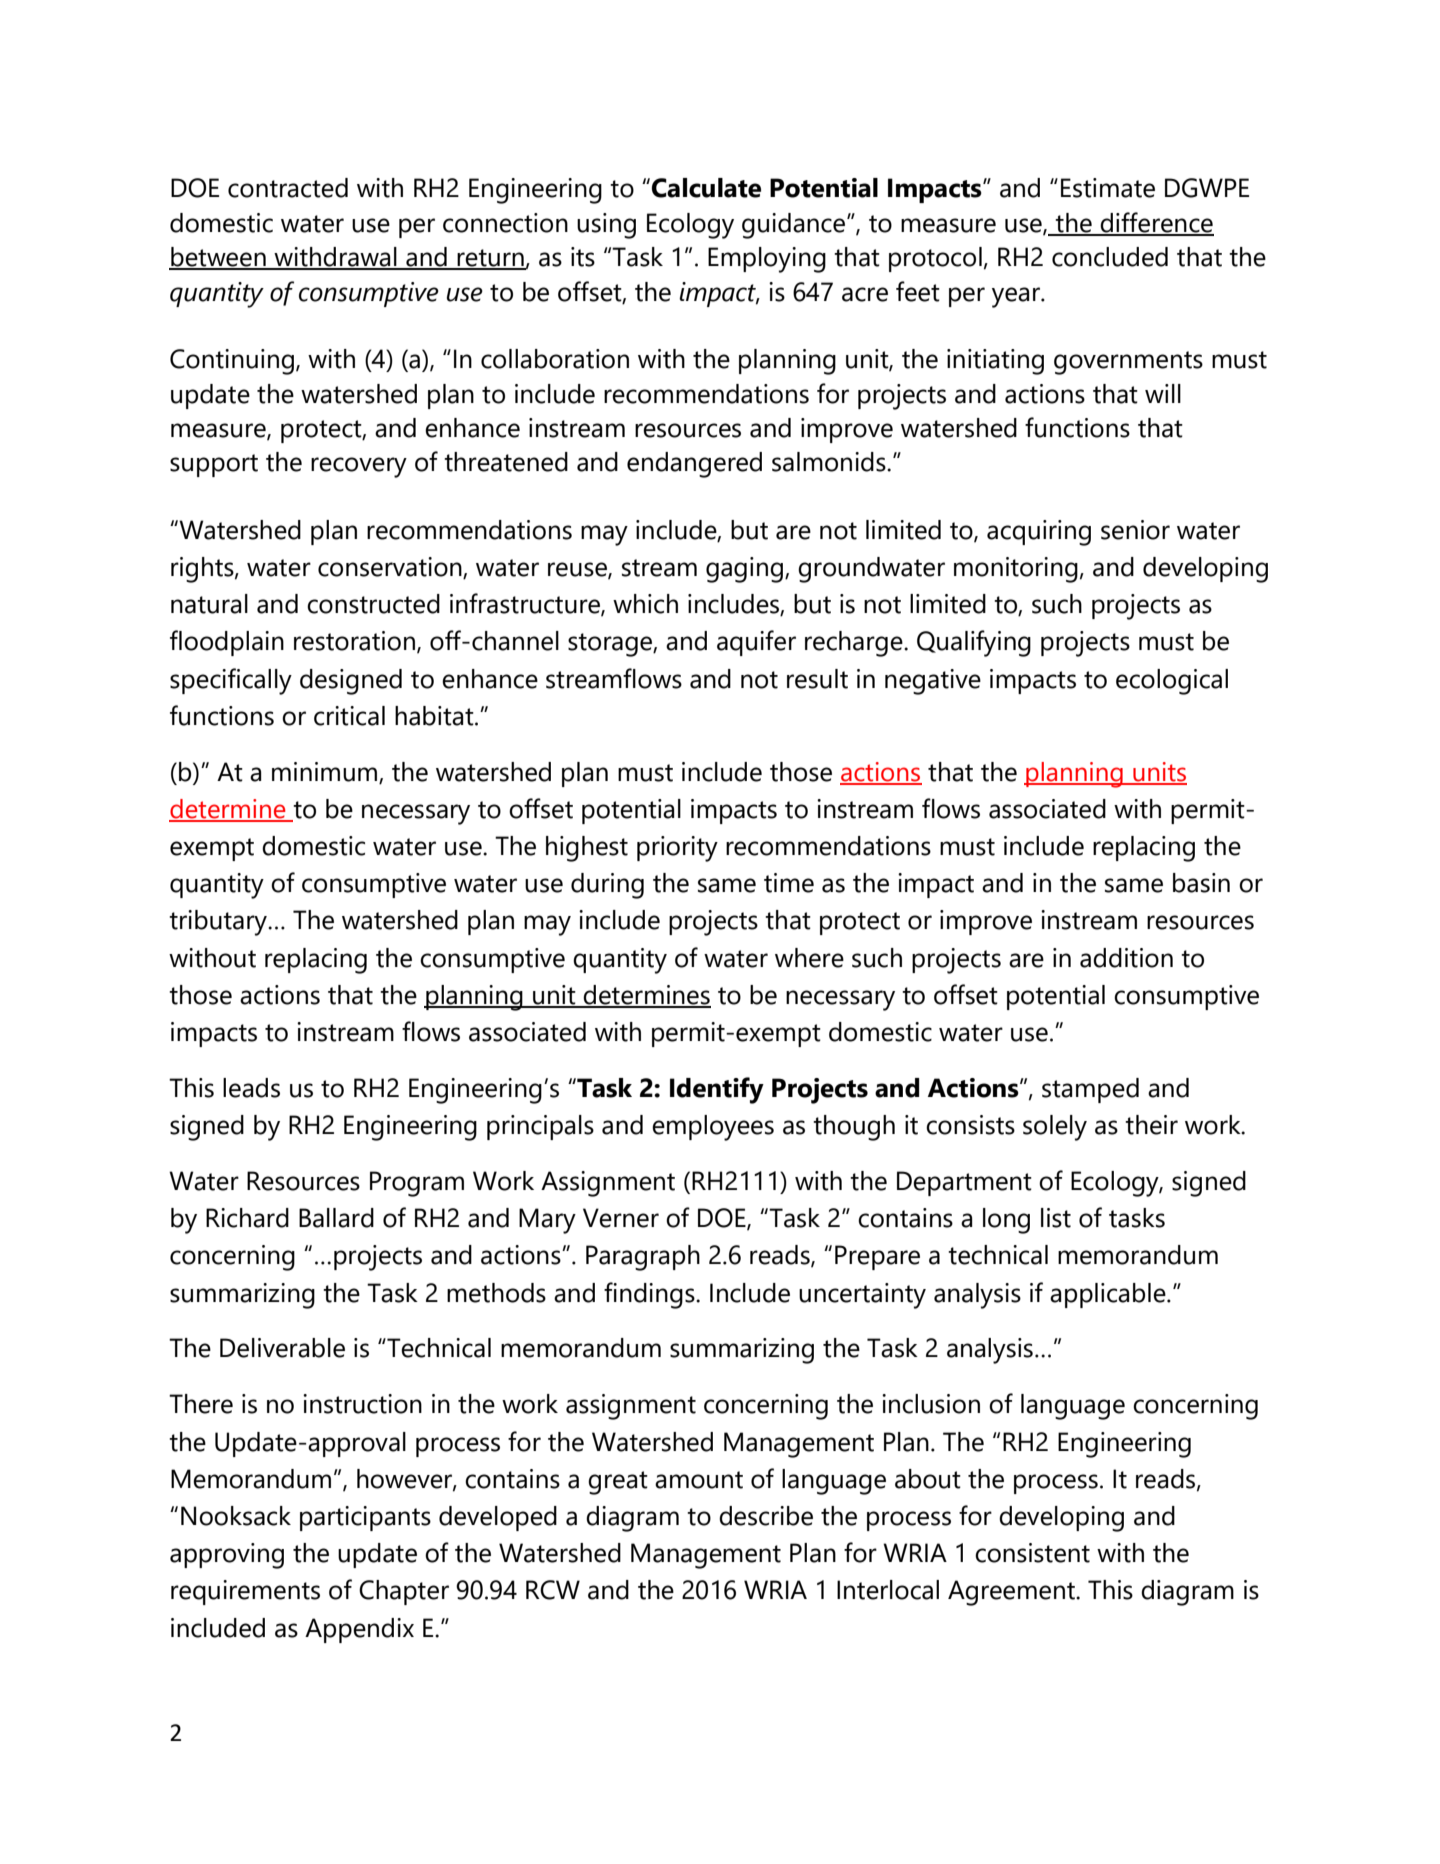 This document has width=1440, height=1864. Describe the element at coordinates (643, 1258) in the document. I see `Paragraph` at that location.
